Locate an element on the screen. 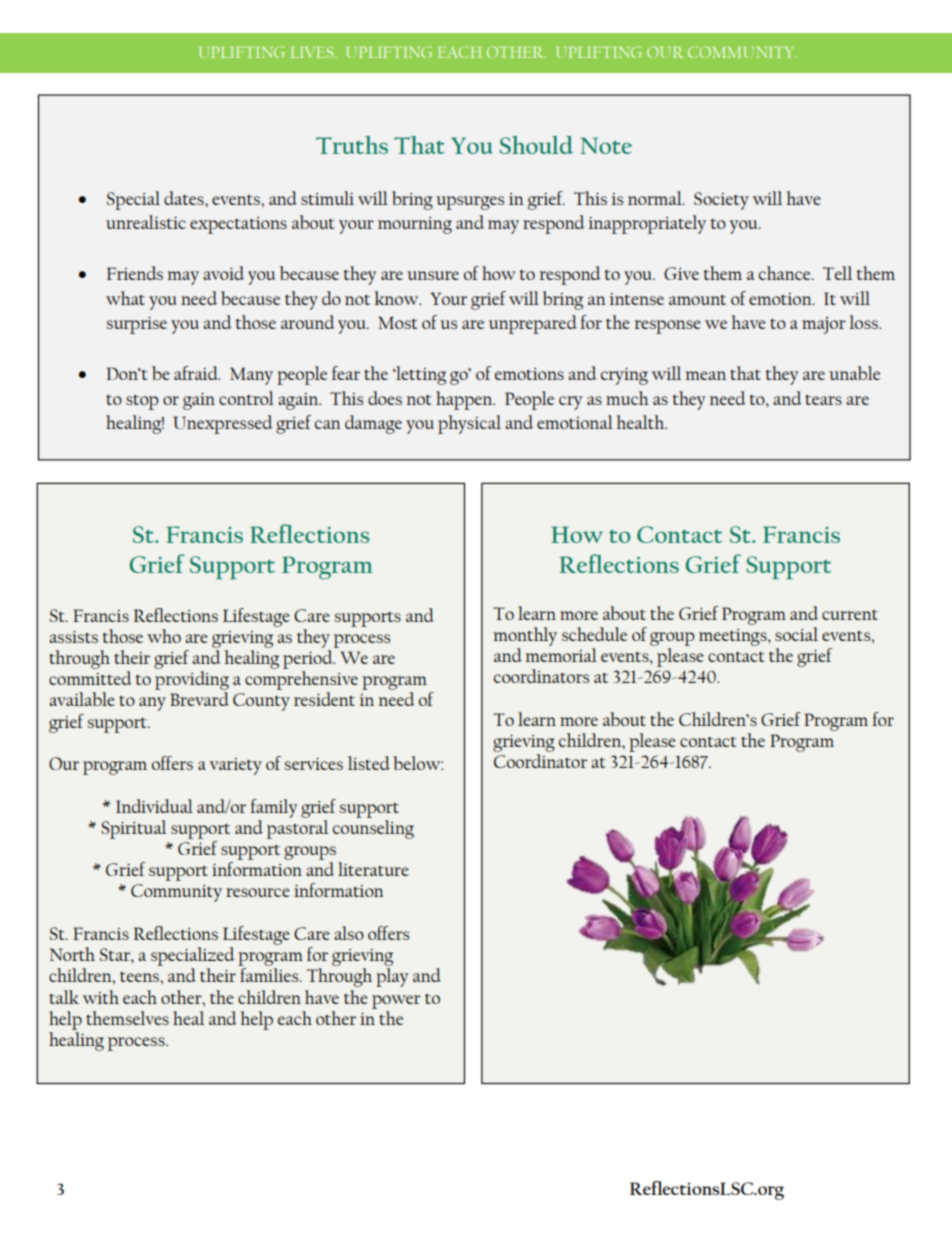  Note is located at coordinates (606, 145).
